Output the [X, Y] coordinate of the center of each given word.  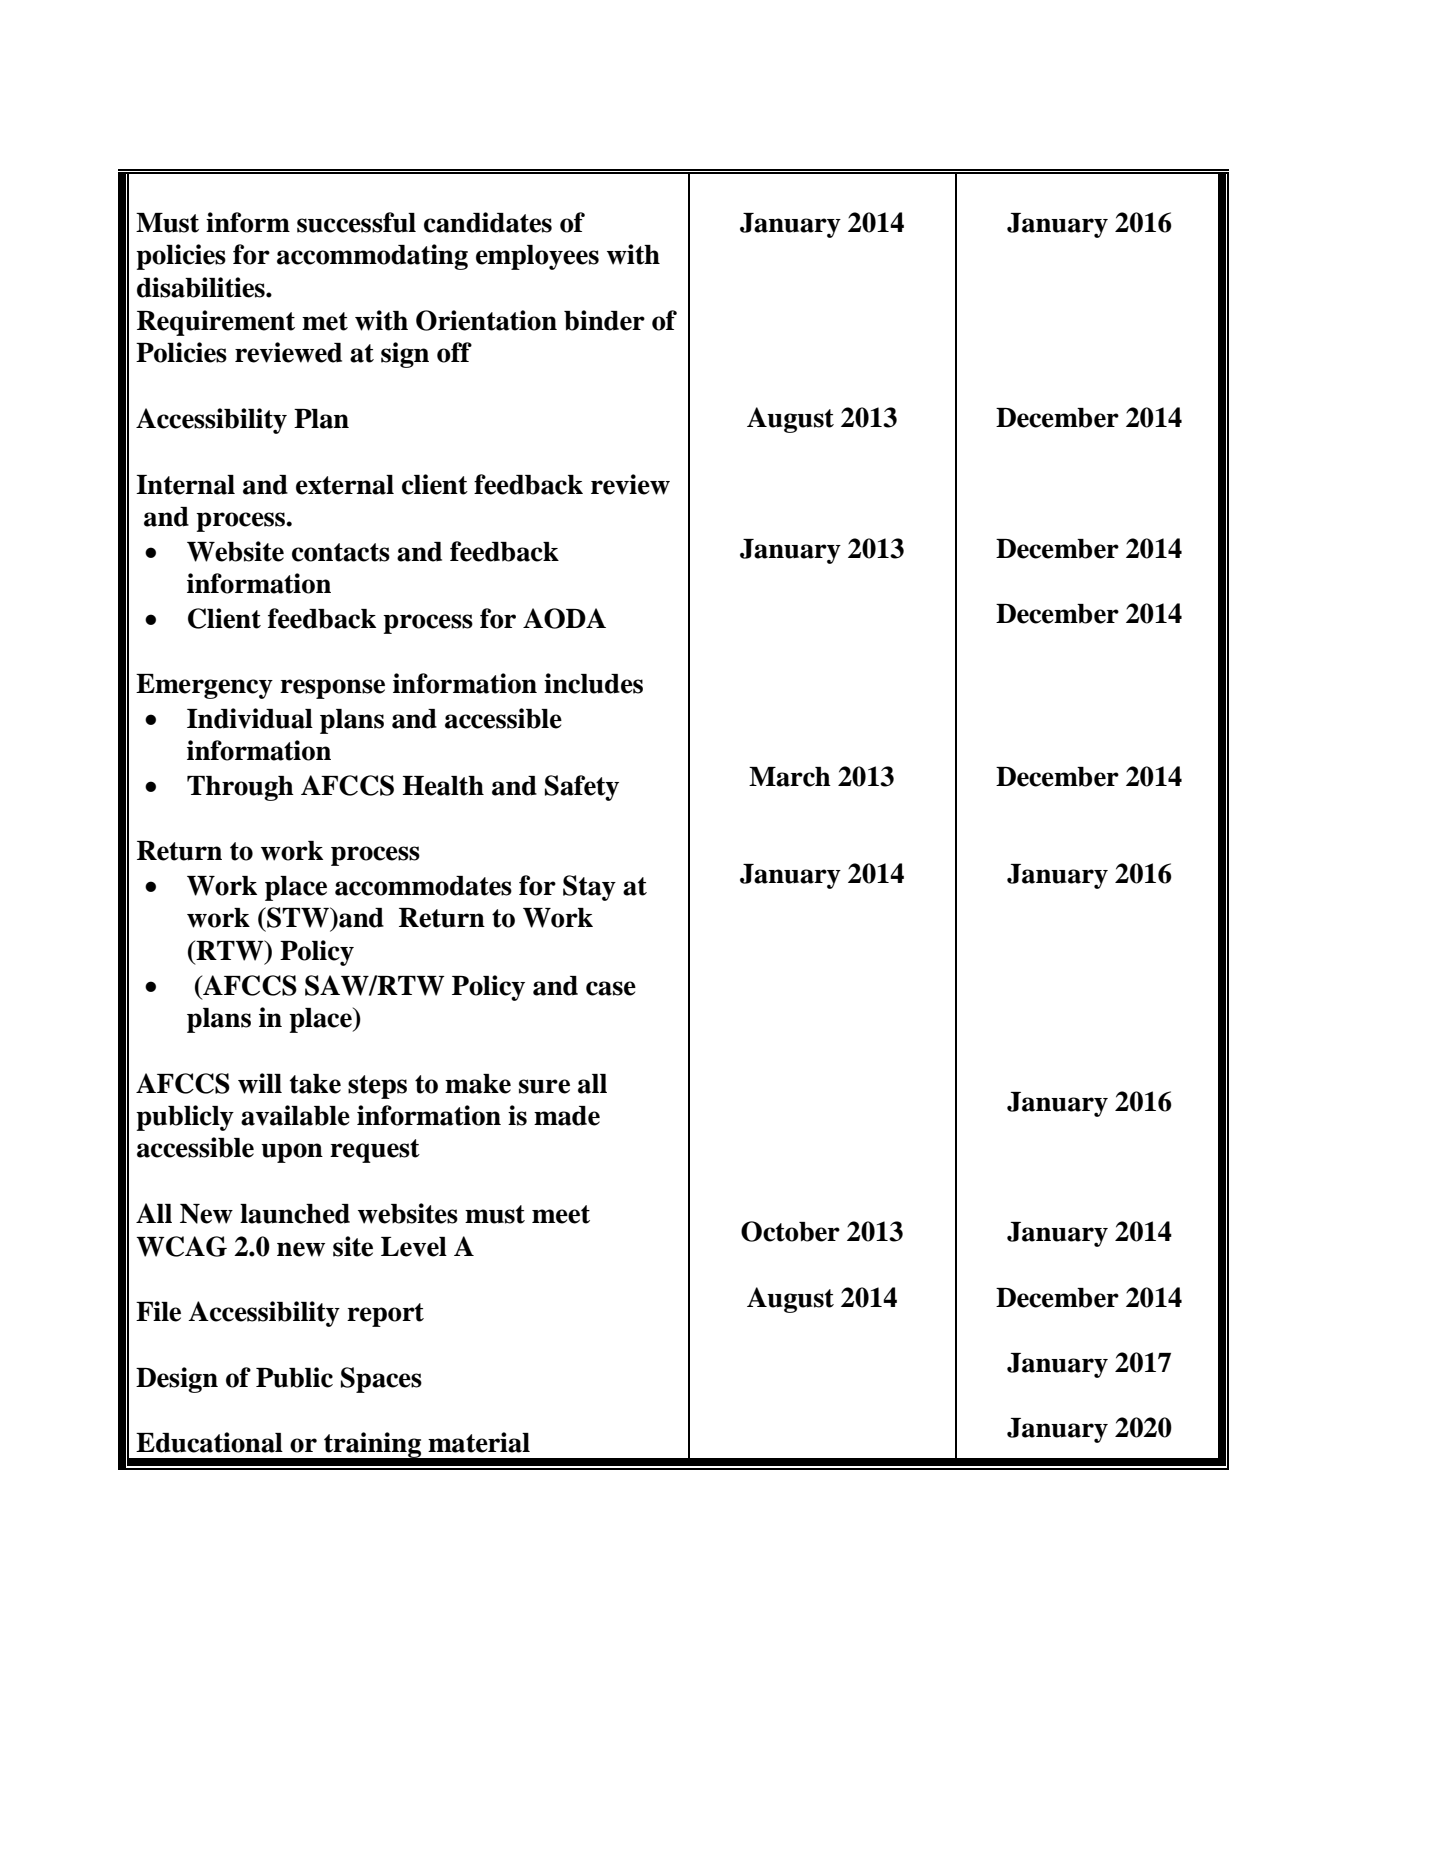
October [790, 1231]
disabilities [202, 287]
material [479, 1442]
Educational [209, 1442]
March [790, 777]
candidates [488, 222]
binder [604, 320]
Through [240, 788]
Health [443, 786]
